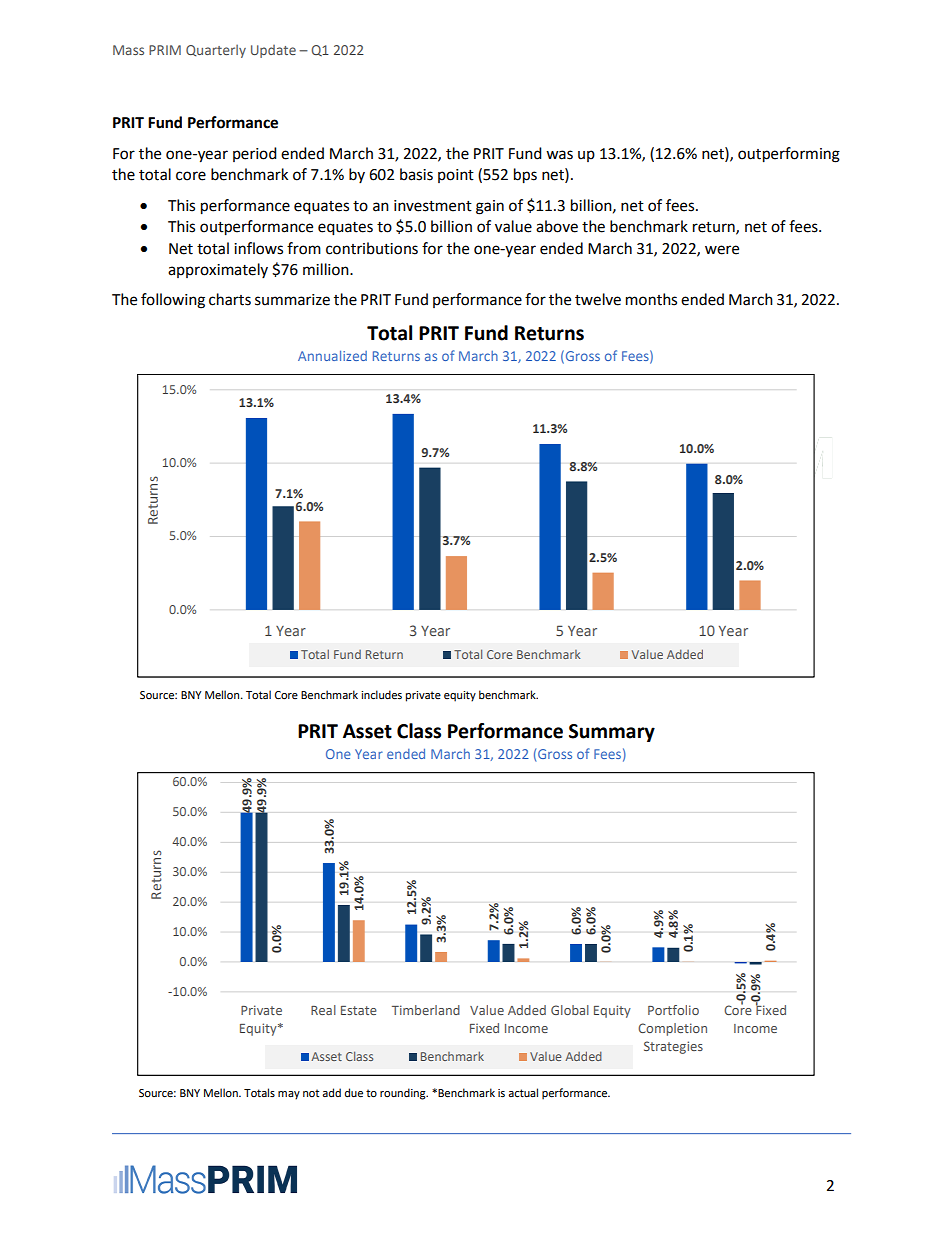 The height and width of the screenshot is (1233, 952). What do you see at coordinates (673, 1010) in the screenshot?
I see `Portfolio` at bounding box center [673, 1010].
